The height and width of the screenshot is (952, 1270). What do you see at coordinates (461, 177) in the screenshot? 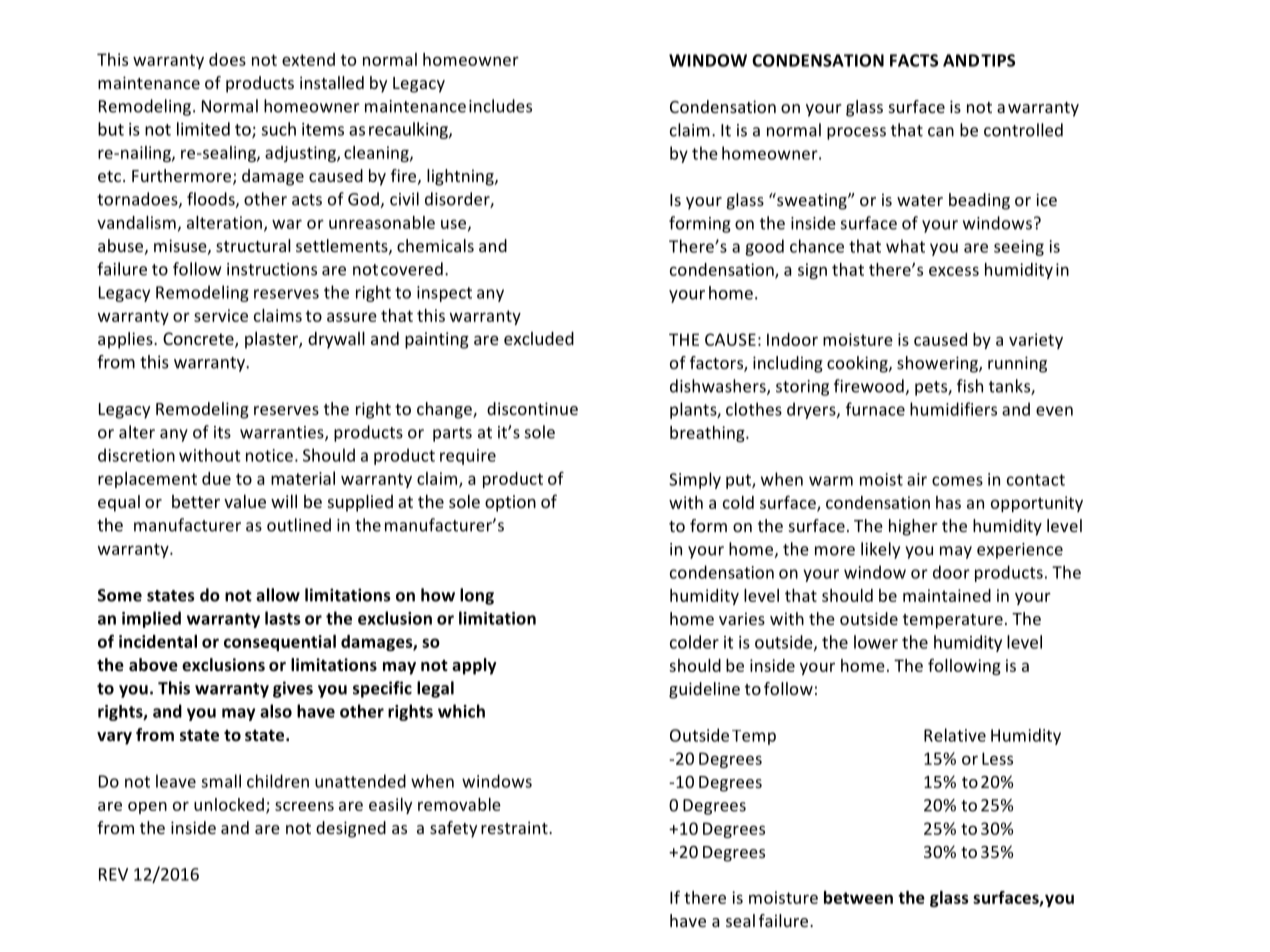
I see `lightning` at bounding box center [461, 177].
